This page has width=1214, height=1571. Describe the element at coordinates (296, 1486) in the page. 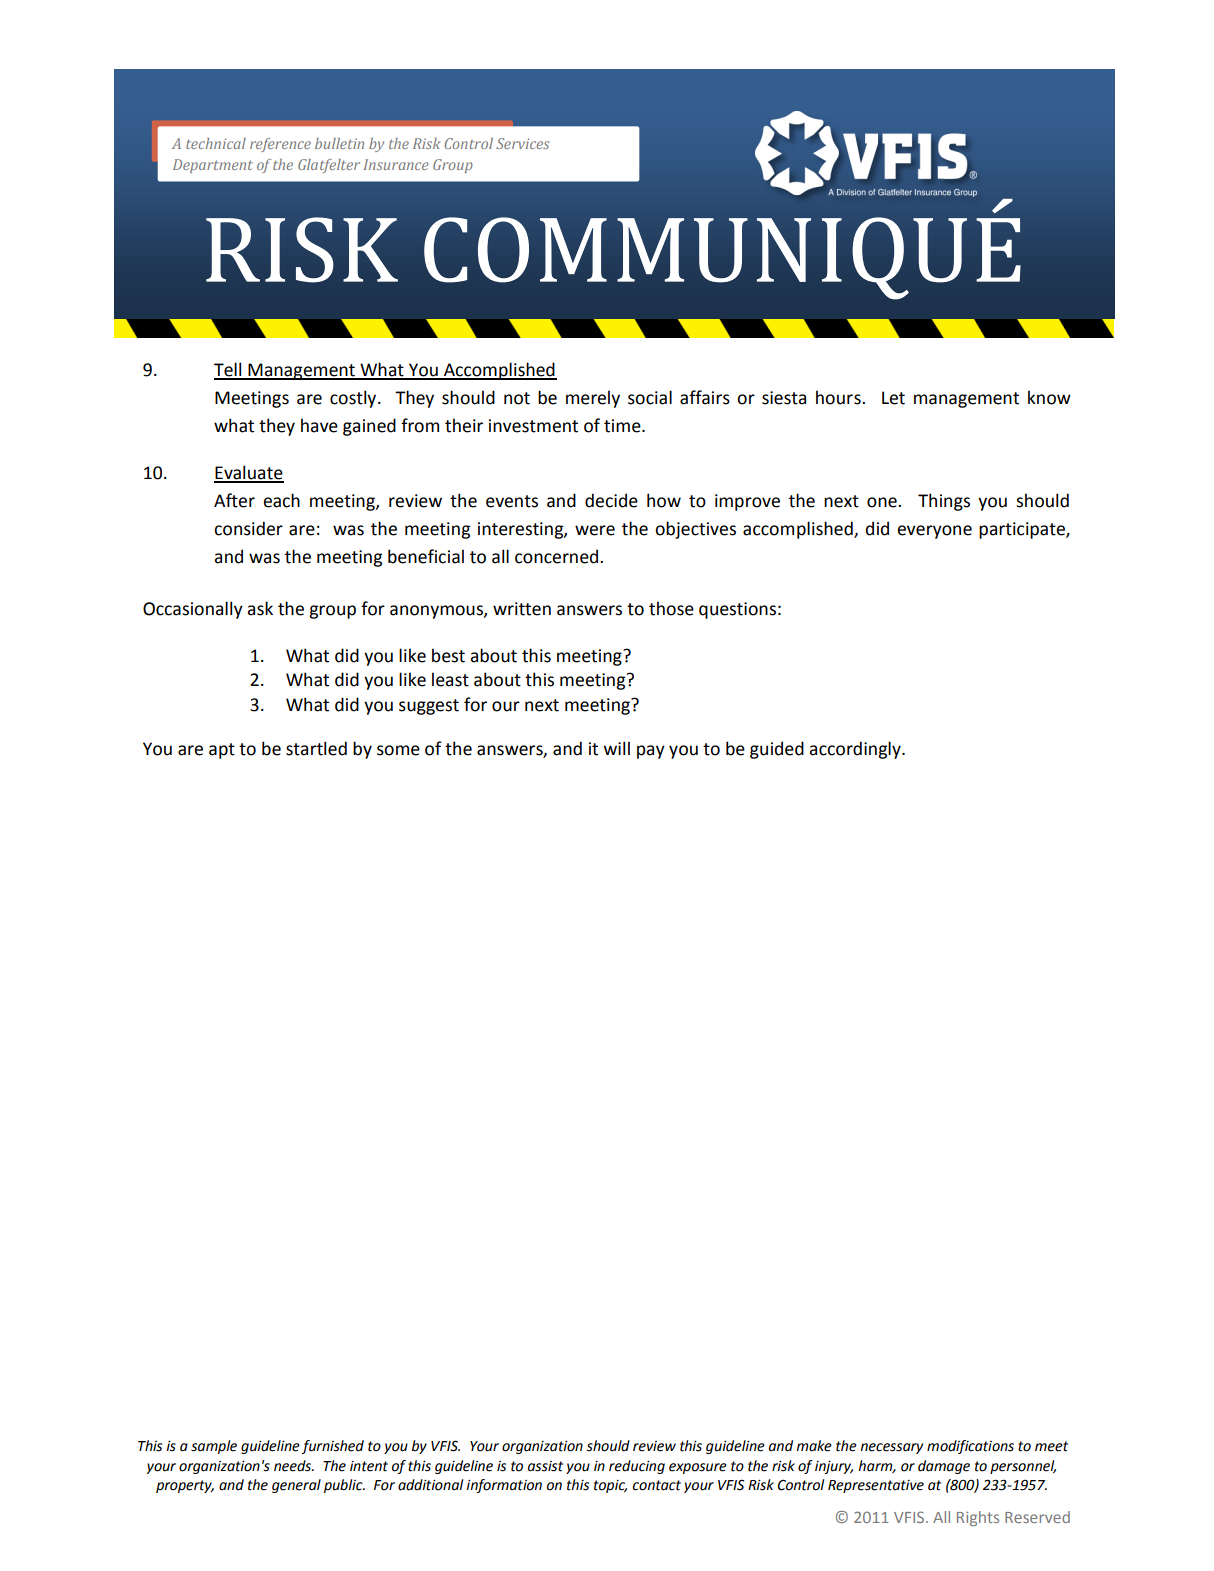

I see `general` at that location.
